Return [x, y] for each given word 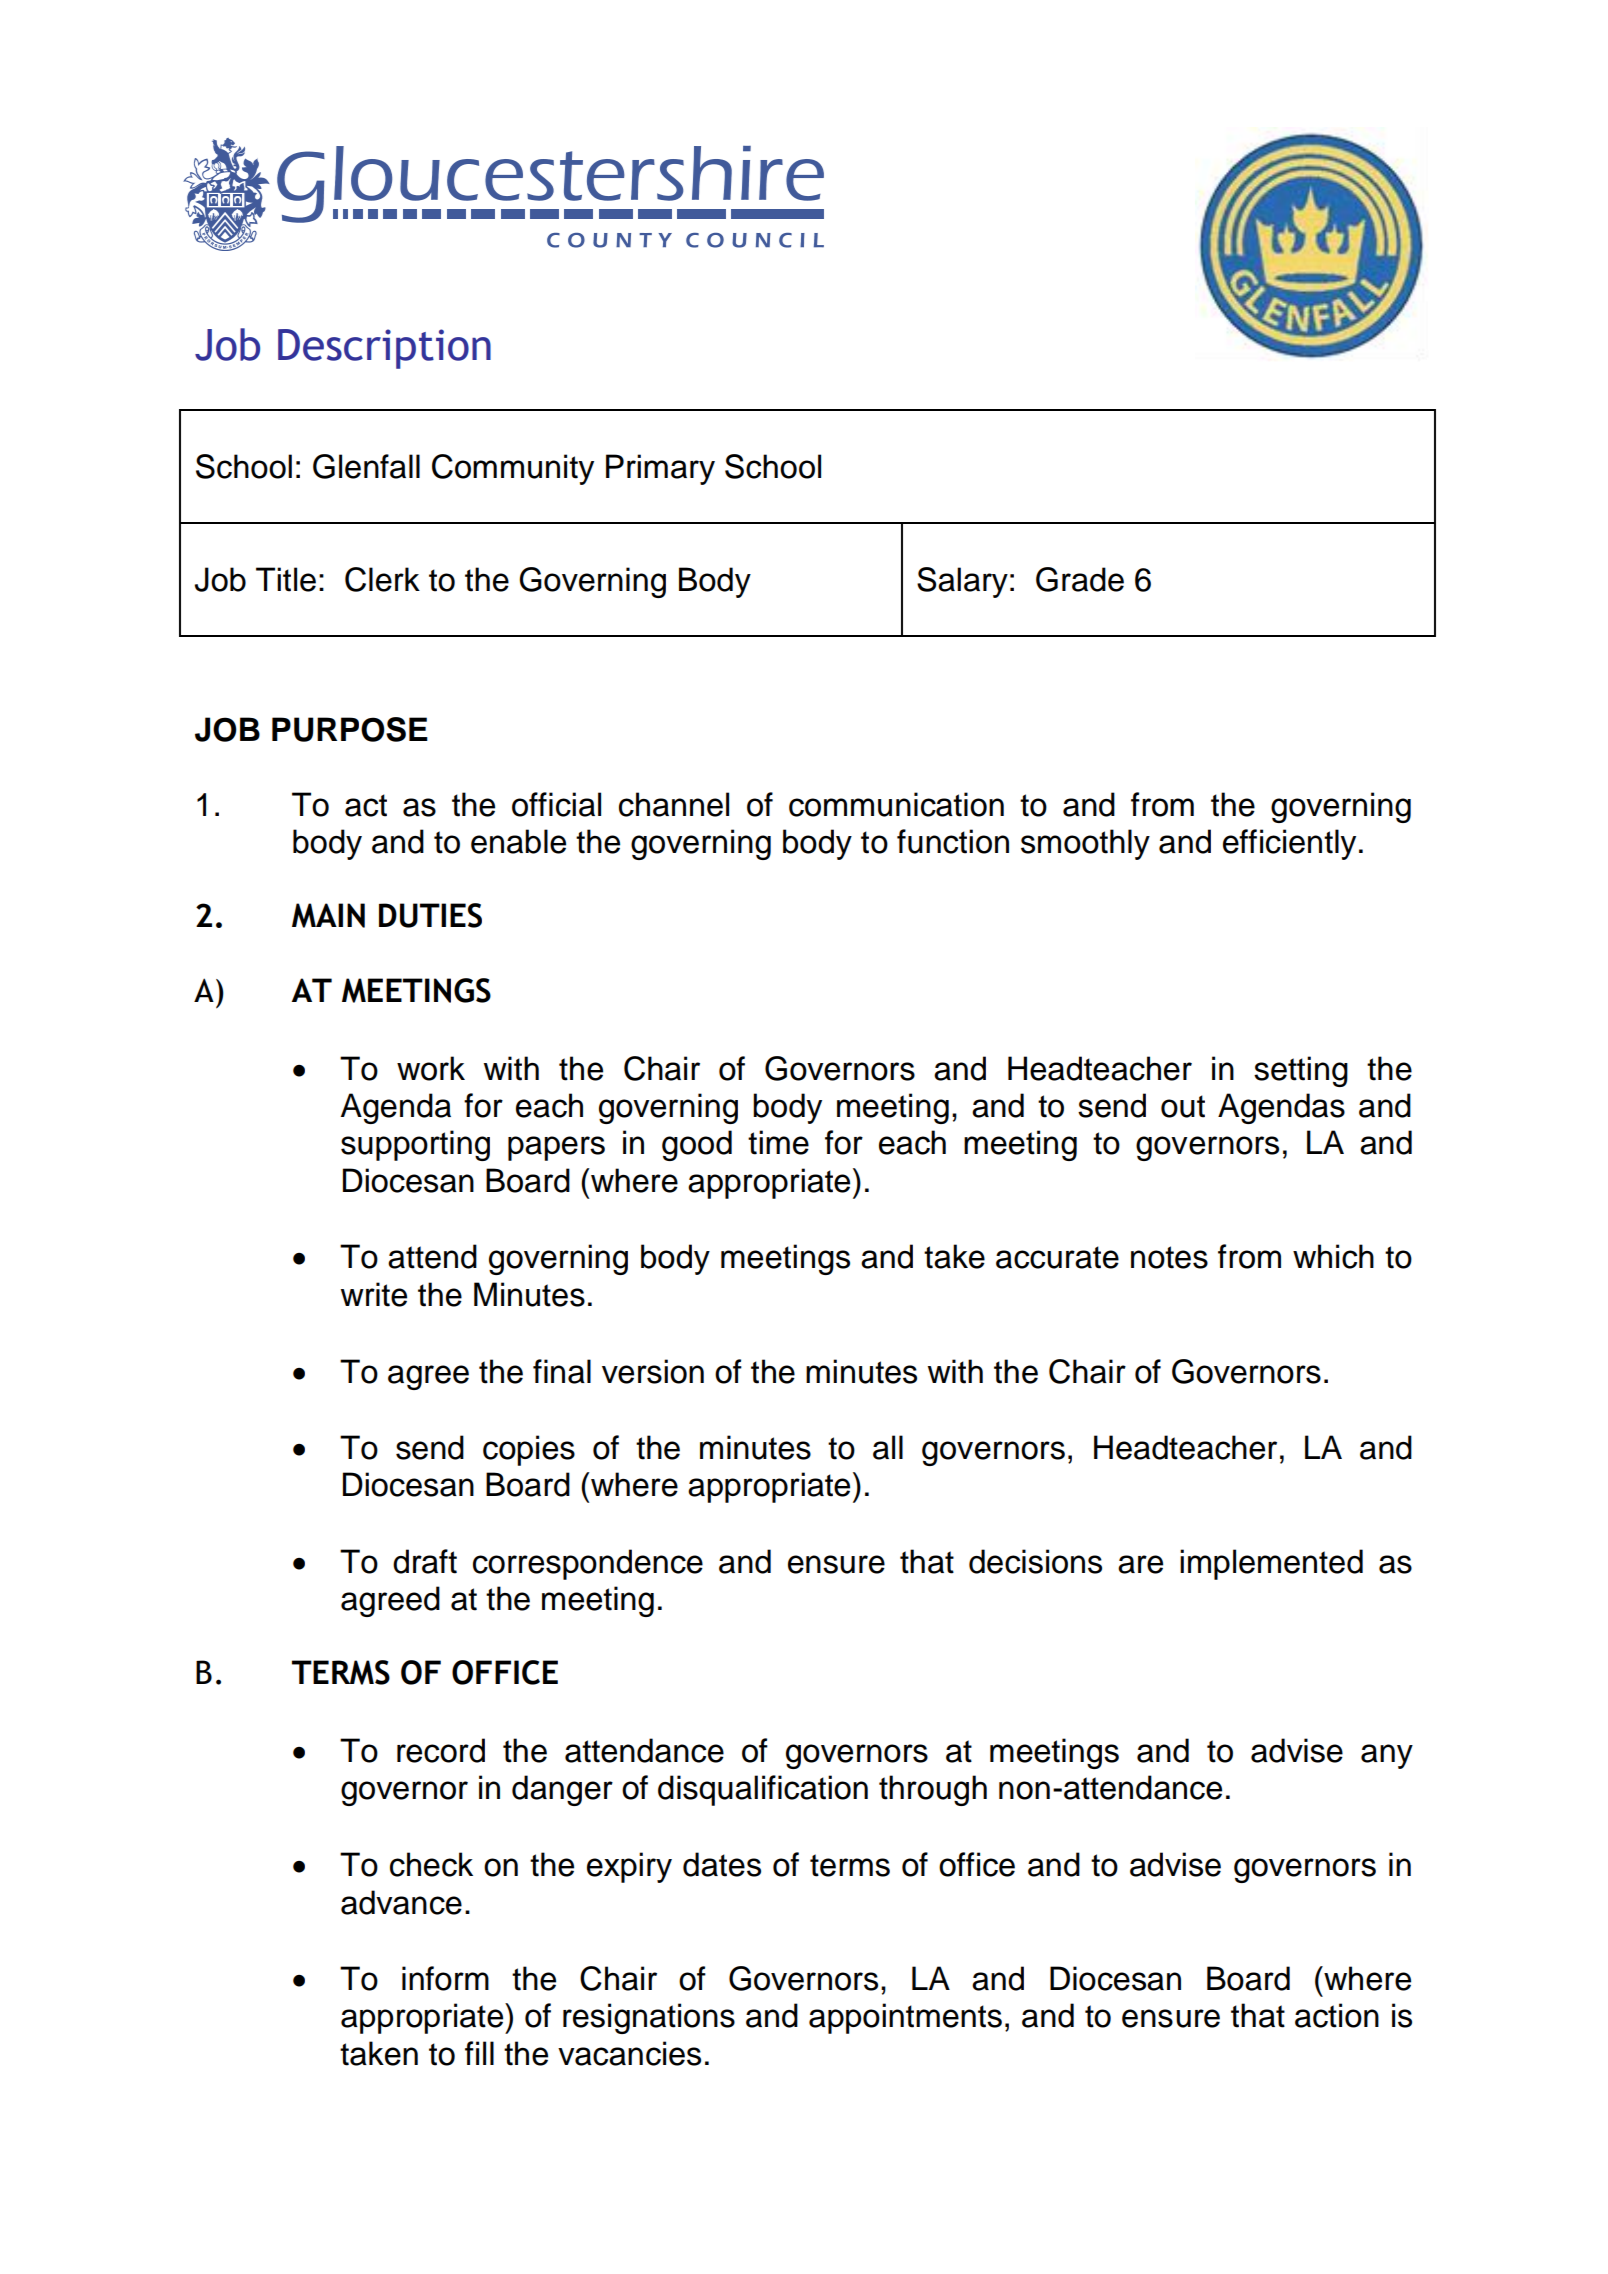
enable [518, 841]
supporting [415, 1145]
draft [425, 1561]
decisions [1035, 1561]
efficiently [1289, 844]
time [778, 1142]
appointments [905, 2018]
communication [896, 804]
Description [384, 349]
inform [445, 1978]
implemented [1271, 1564]
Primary [660, 469]
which [1333, 1256]
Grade [1080, 579]
